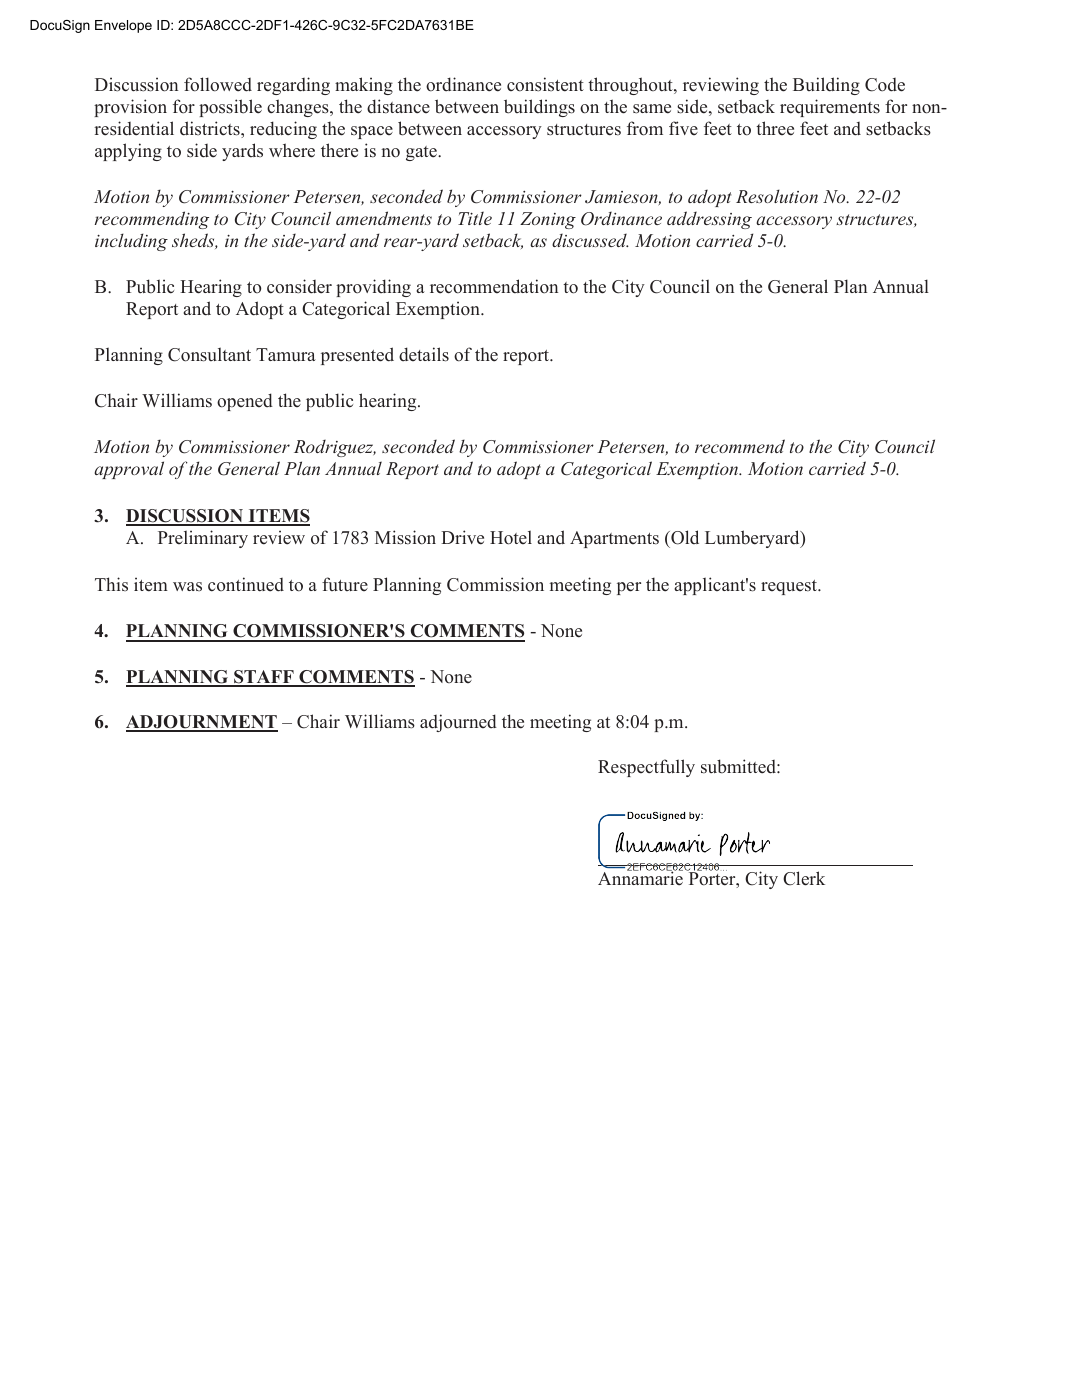  I want to click on Consultant, so click(209, 354).
